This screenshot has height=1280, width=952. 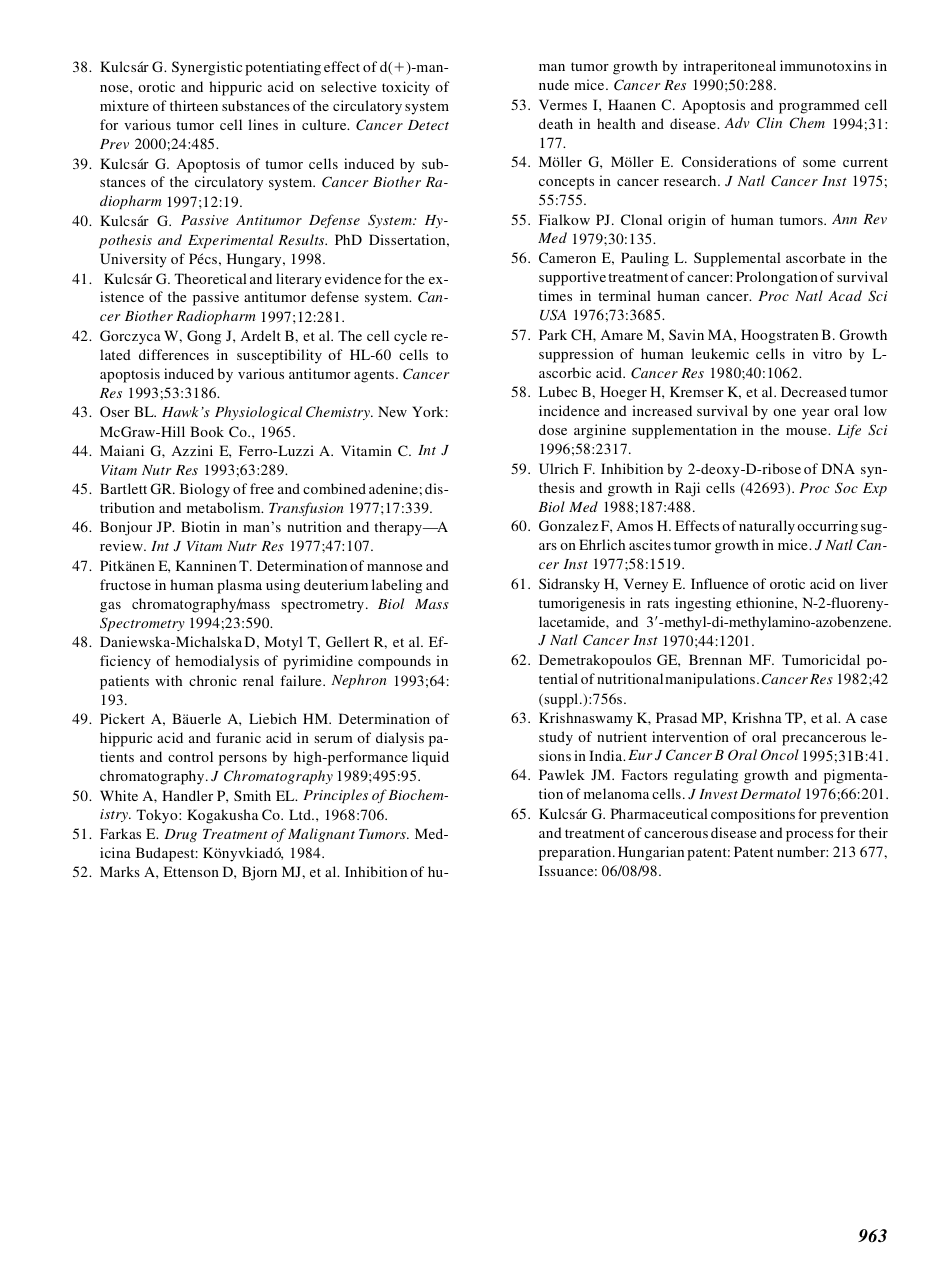 What do you see at coordinates (815, 257) in the screenshot?
I see `ascorbate` at bounding box center [815, 257].
